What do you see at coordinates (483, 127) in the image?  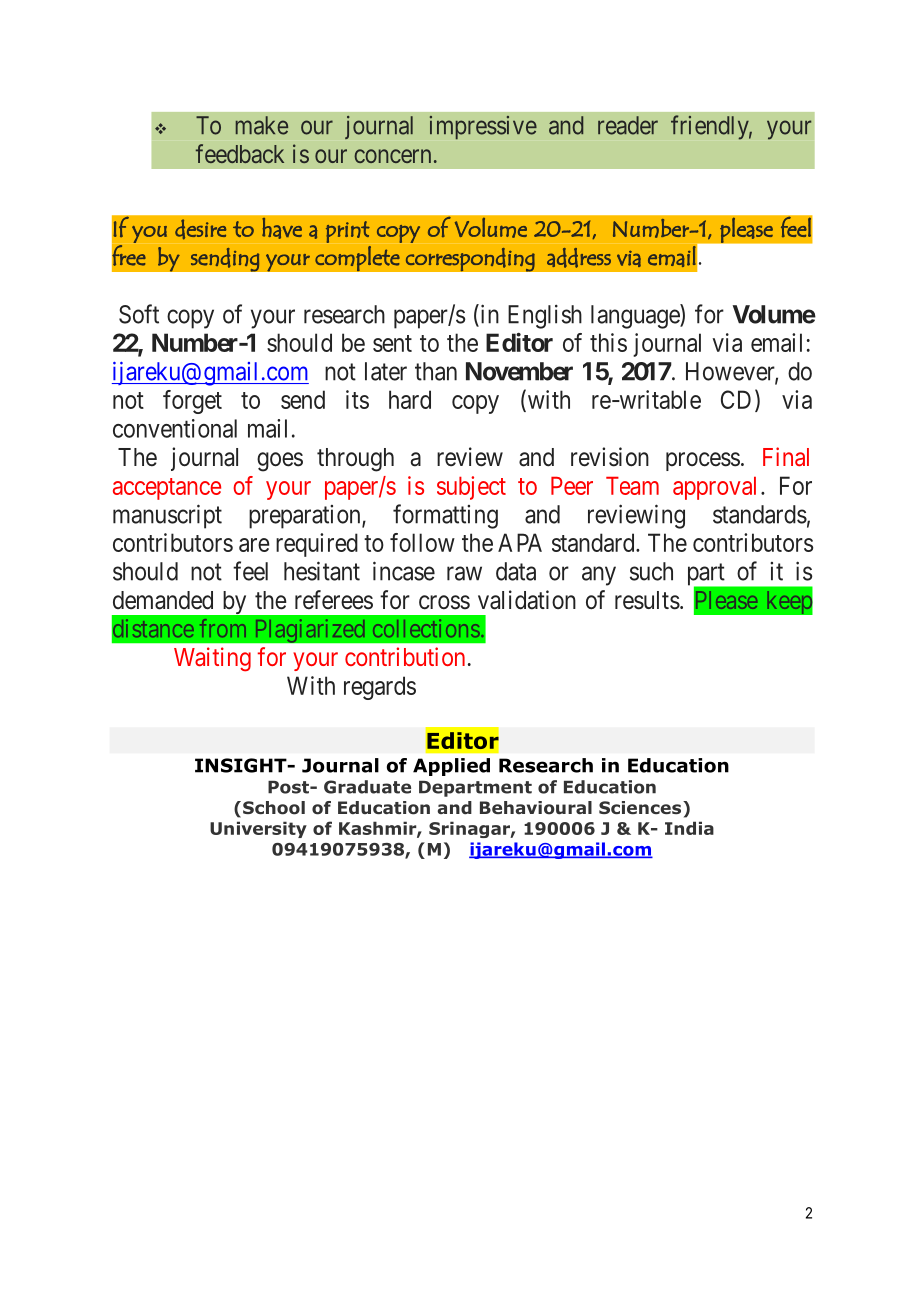 I see `impressive` at bounding box center [483, 127].
